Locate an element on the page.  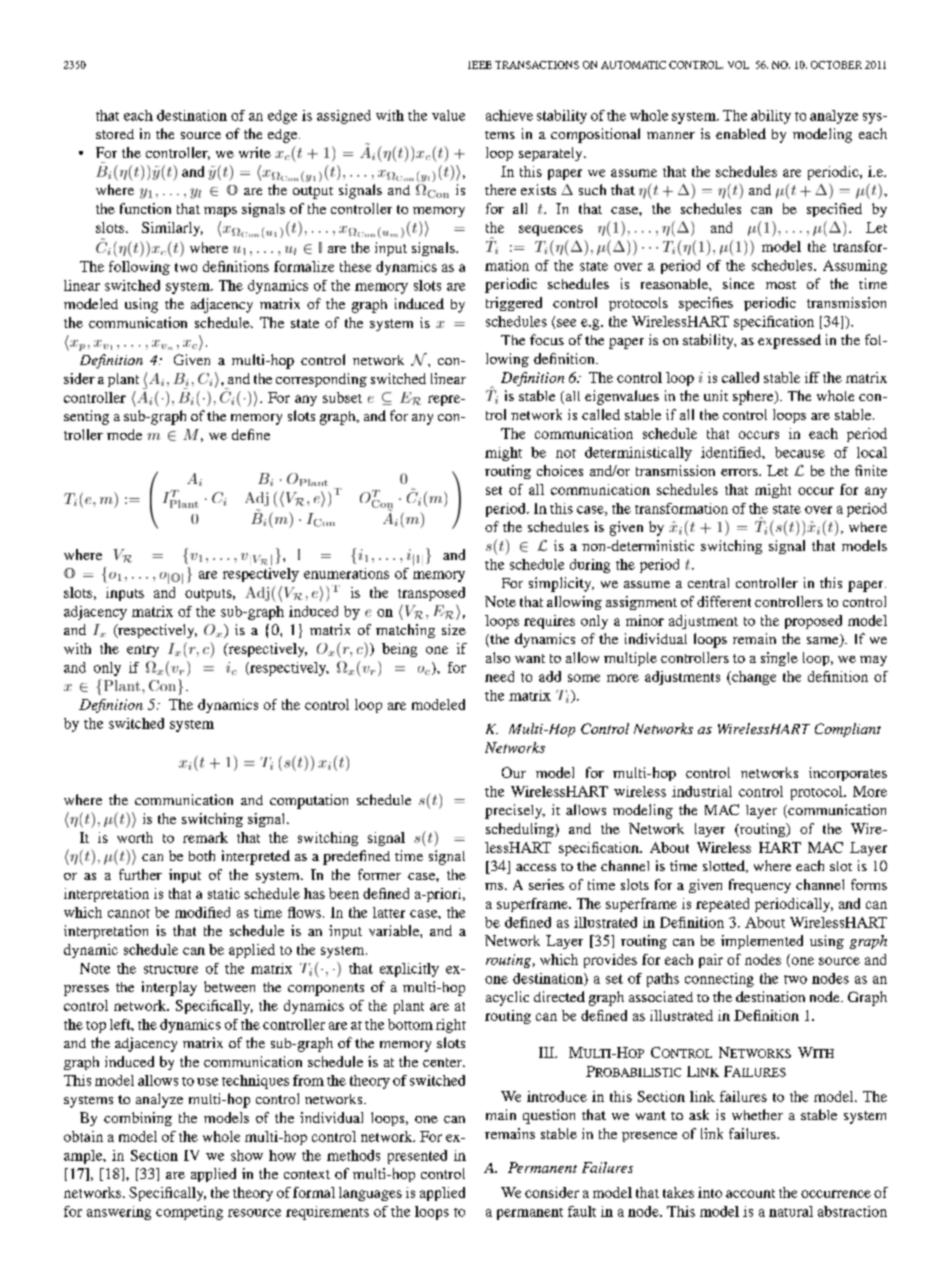
account is located at coordinates (750, 1193).
